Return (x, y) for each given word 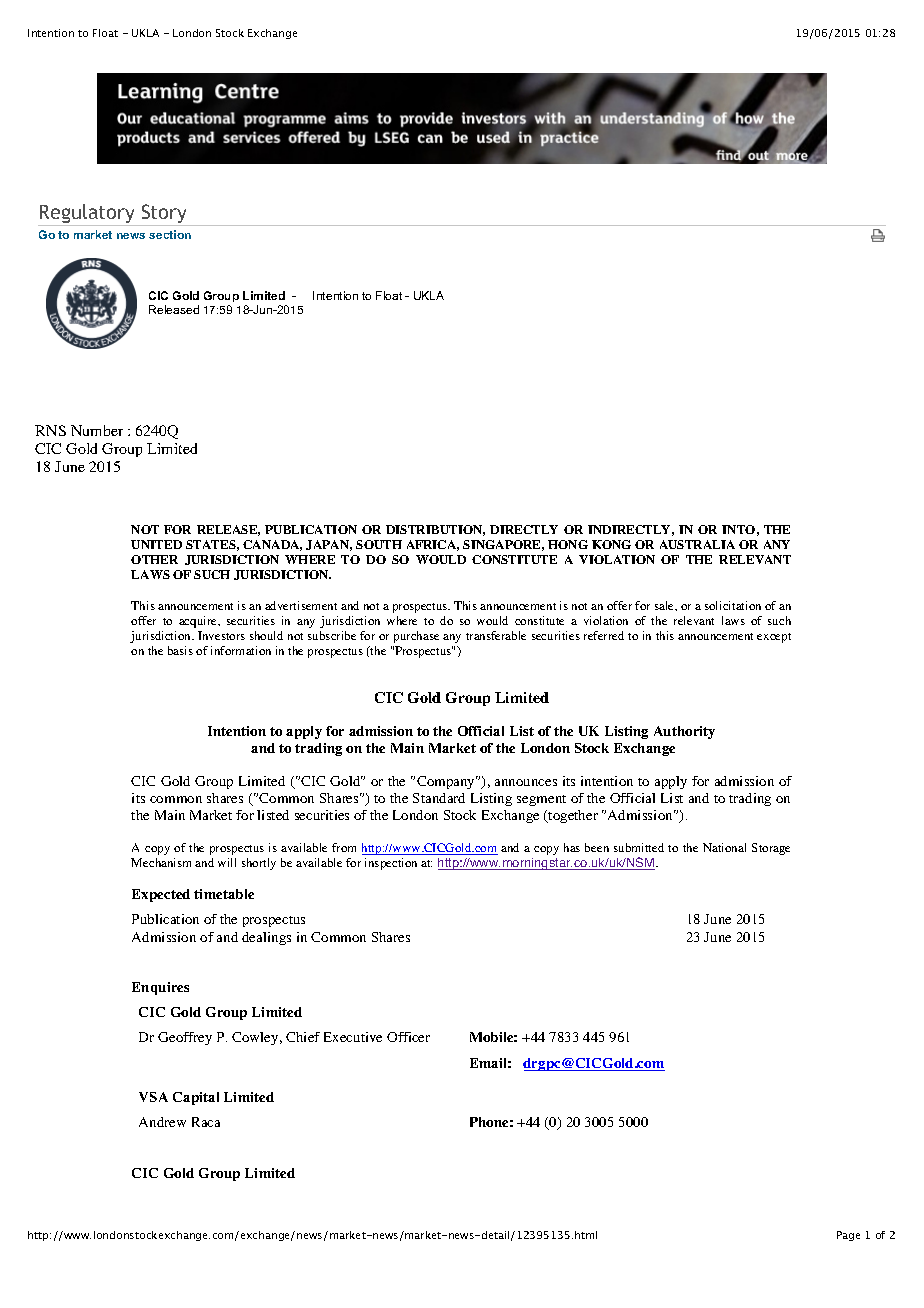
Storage (771, 849)
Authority (684, 732)
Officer (408, 1037)
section (170, 234)
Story (164, 215)
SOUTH (379, 544)
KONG (611, 544)
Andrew (162, 1122)
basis (180, 650)
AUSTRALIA (697, 544)
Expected (161, 895)
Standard (439, 798)
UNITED (156, 544)
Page (848, 1236)
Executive (353, 1037)
